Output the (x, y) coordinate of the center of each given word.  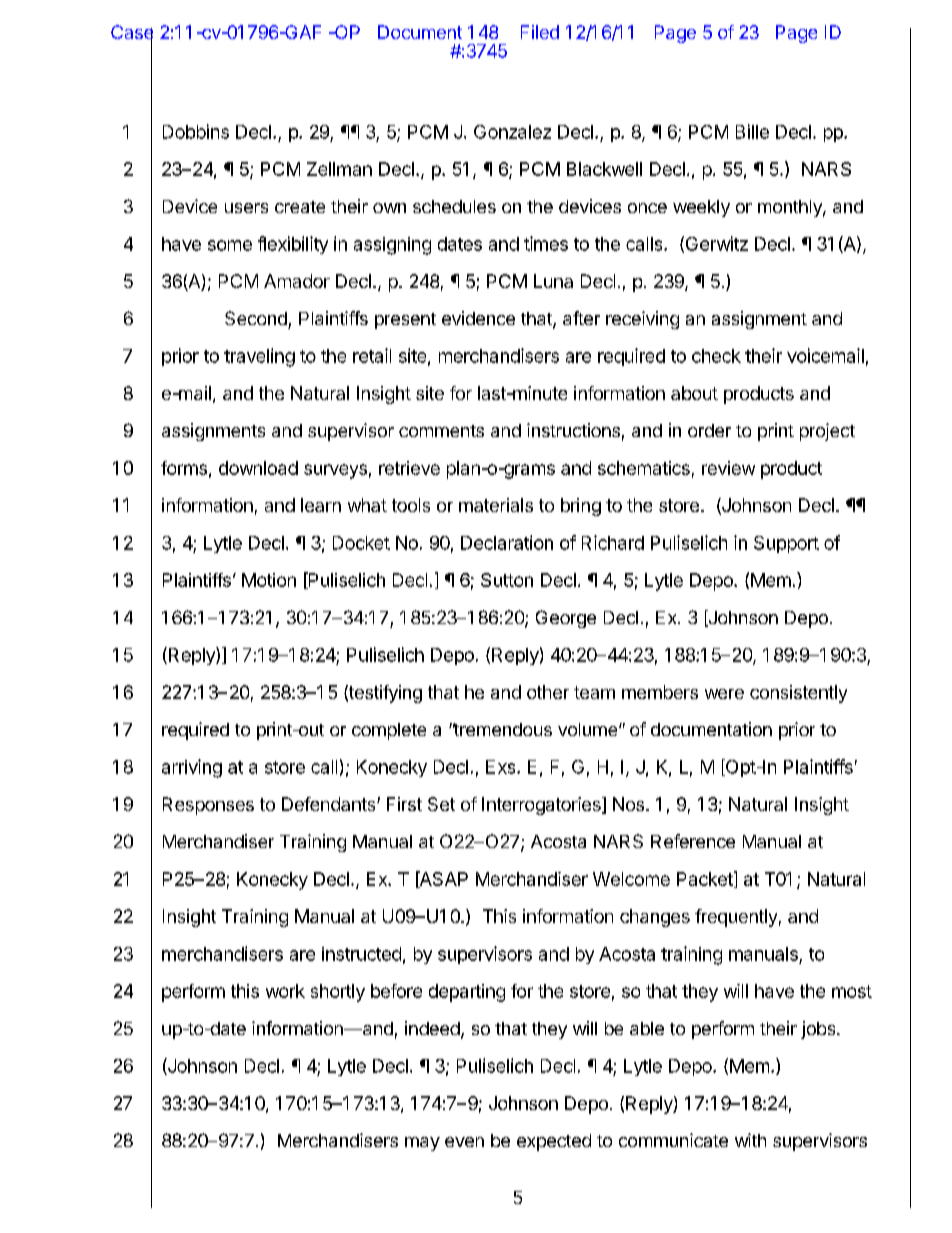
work (285, 991)
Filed (540, 32)
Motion (269, 580)
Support (786, 544)
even (464, 1142)
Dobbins (196, 131)
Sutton (507, 580)
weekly (701, 208)
